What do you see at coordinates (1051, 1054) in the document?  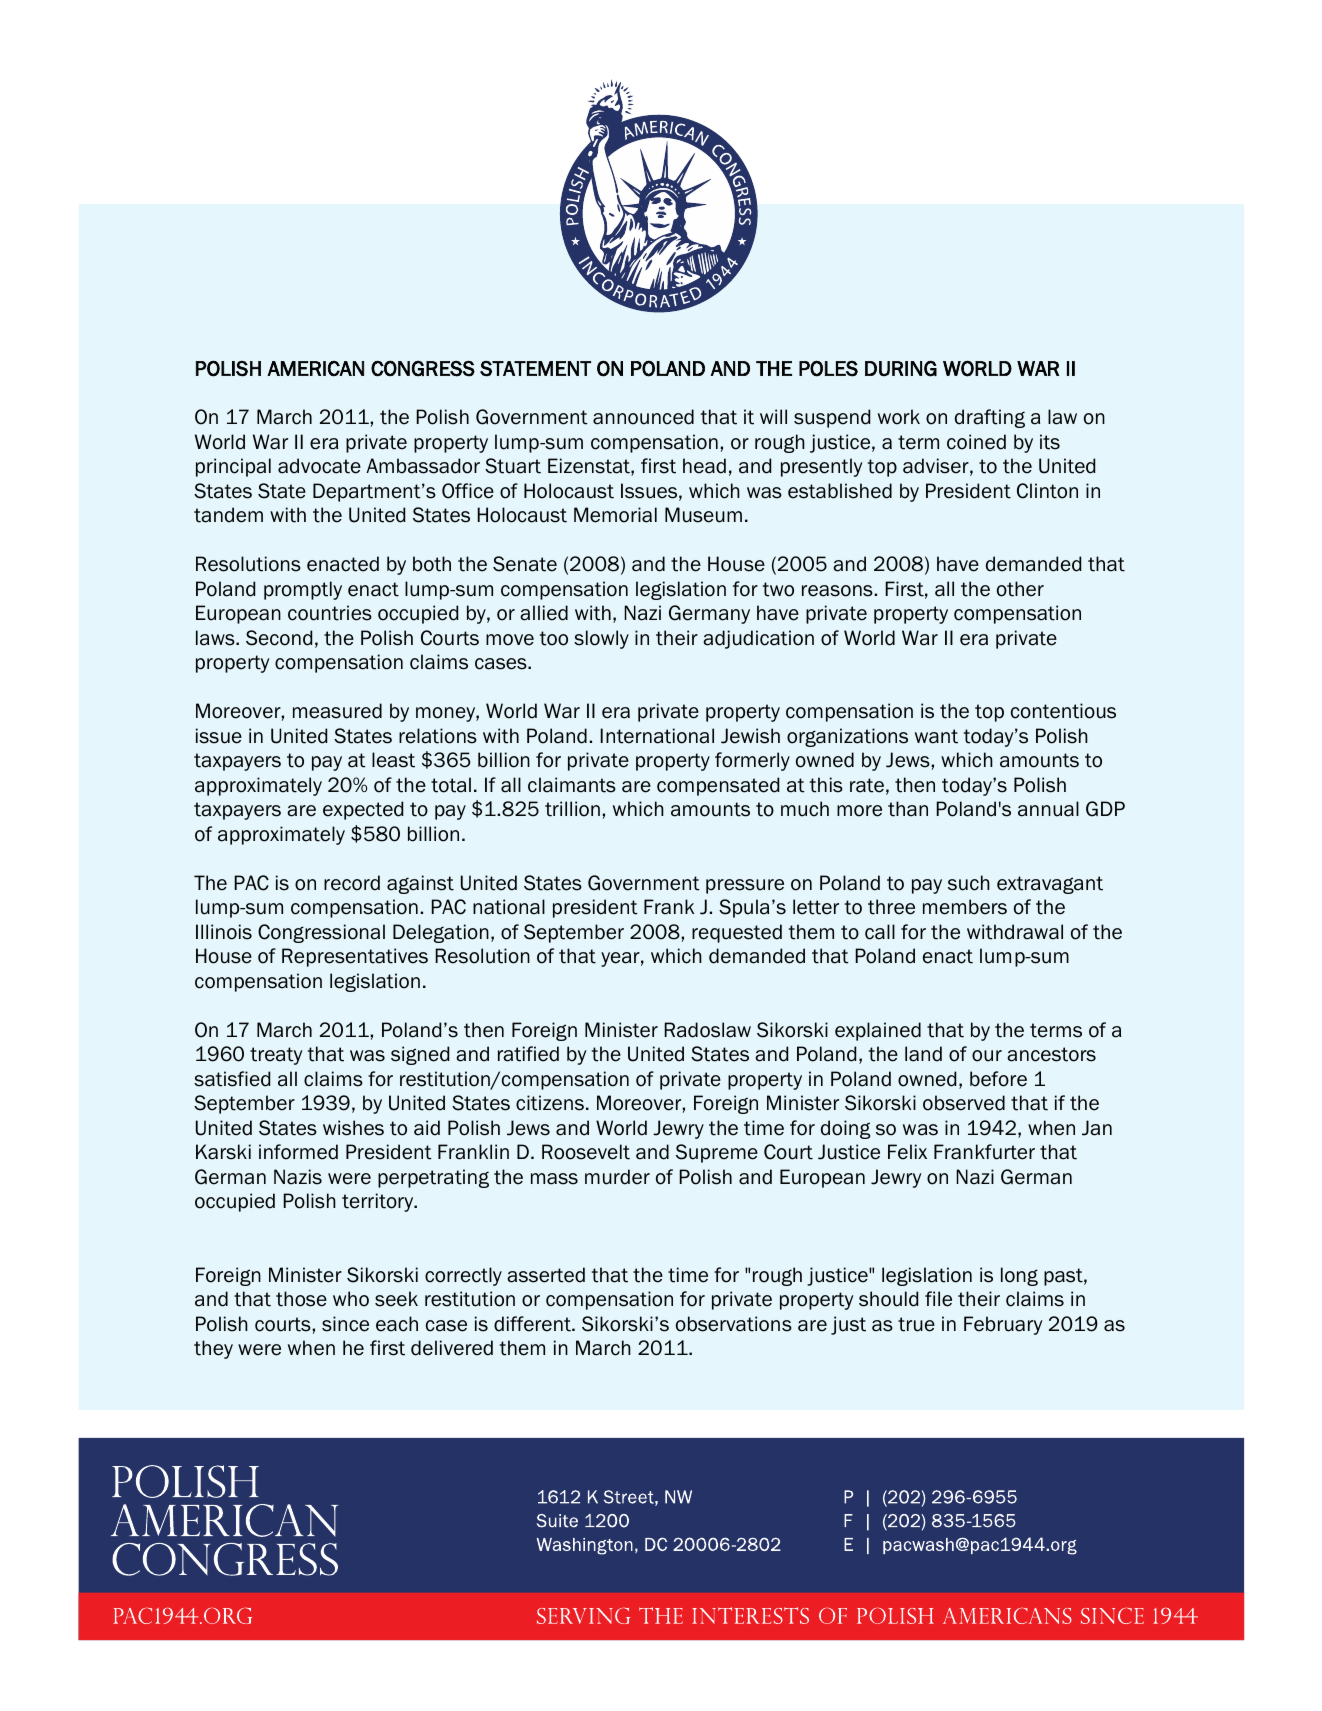 I see `ancestors` at bounding box center [1051, 1054].
